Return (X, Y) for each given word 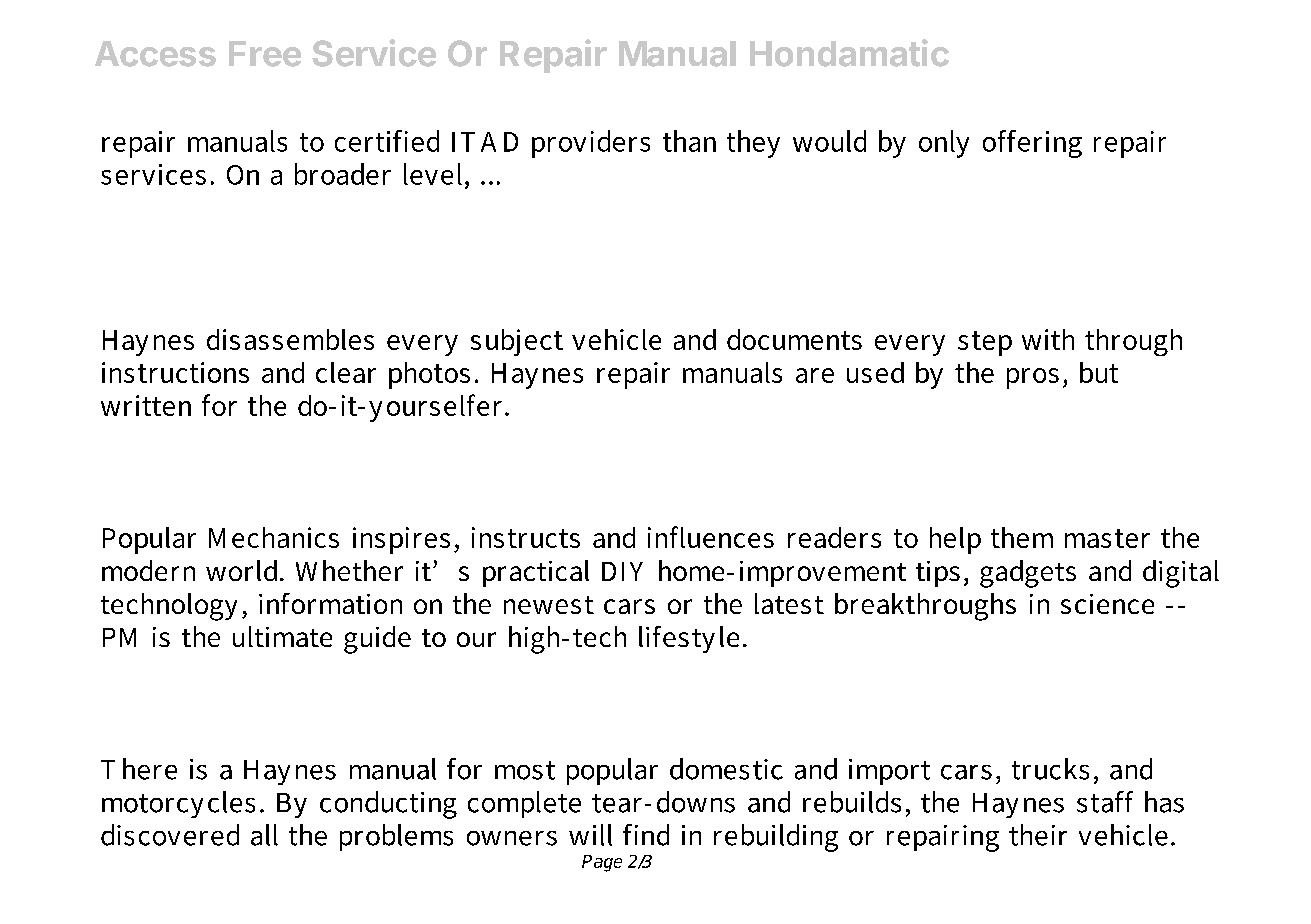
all (264, 835)
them (1022, 537)
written (146, 405)
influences (711, 537)
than (689, 141)
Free (265, 54)
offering (1032, 144)
